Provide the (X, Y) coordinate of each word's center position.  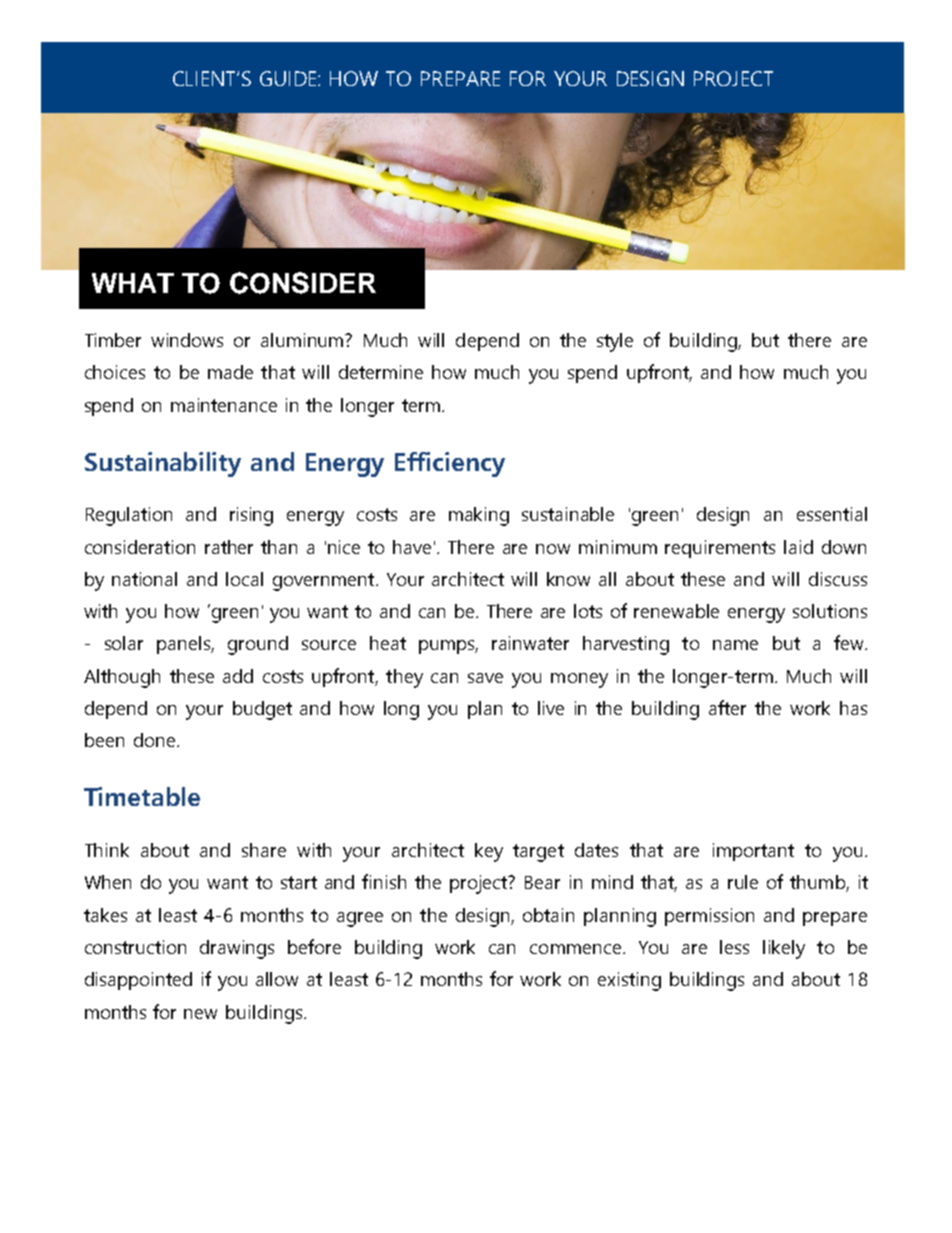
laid (798, 547)
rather (229, 547)
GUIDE (289, 78)
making (479, 516)
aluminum (303, 340)
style (615, 342)
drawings (237, 949)
